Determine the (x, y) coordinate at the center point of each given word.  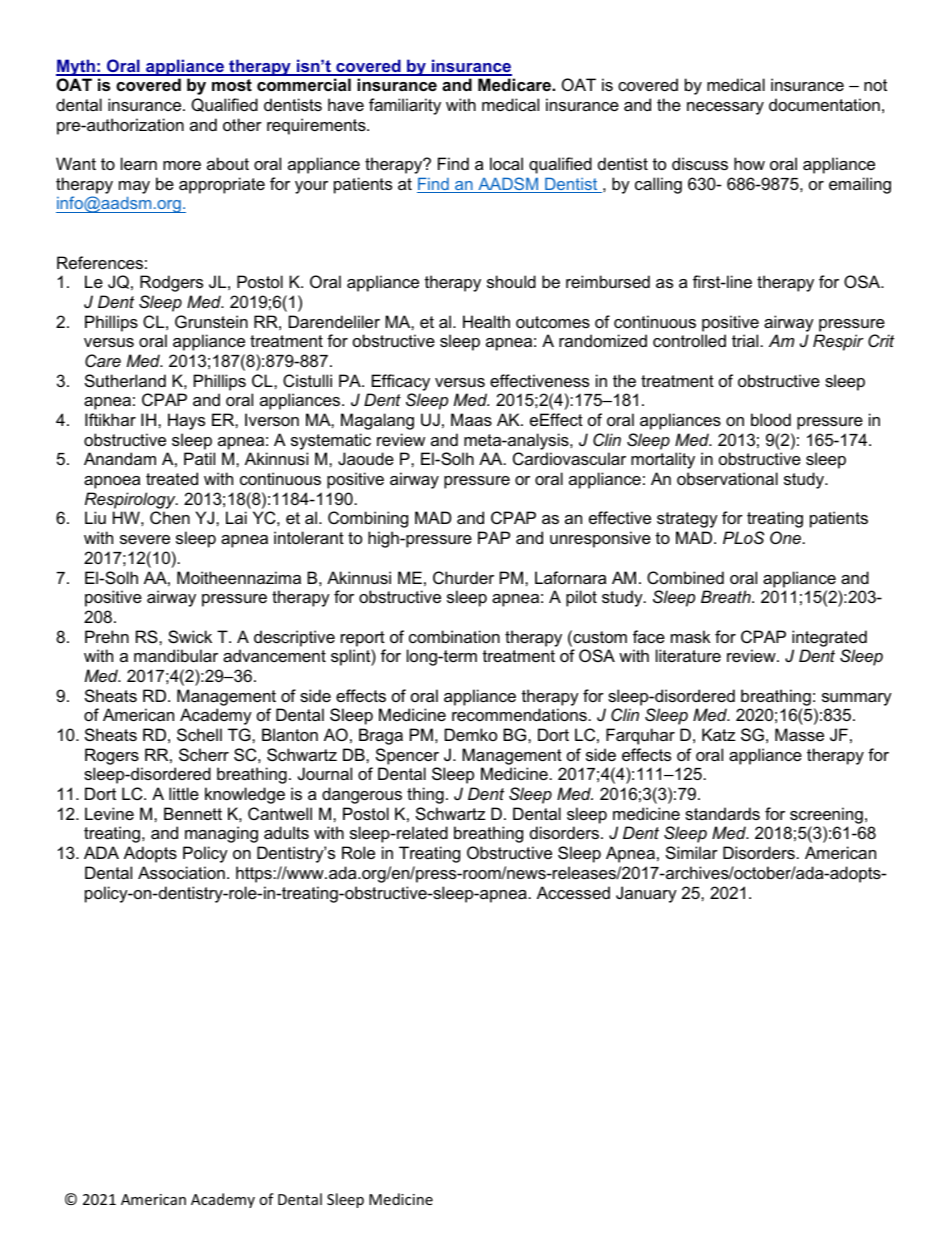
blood (771, 419)
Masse (799, 734)
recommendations (519, 714)
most (232, 85)
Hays (186, 421)
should (511, 281)
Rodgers (171, 283)
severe (145, 539)
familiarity (405, 106)
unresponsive (600, 539)
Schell (199, 734)
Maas (471, 419)
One (785, 537)
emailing (860, 185)
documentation (824, 104)
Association (181, 872)
